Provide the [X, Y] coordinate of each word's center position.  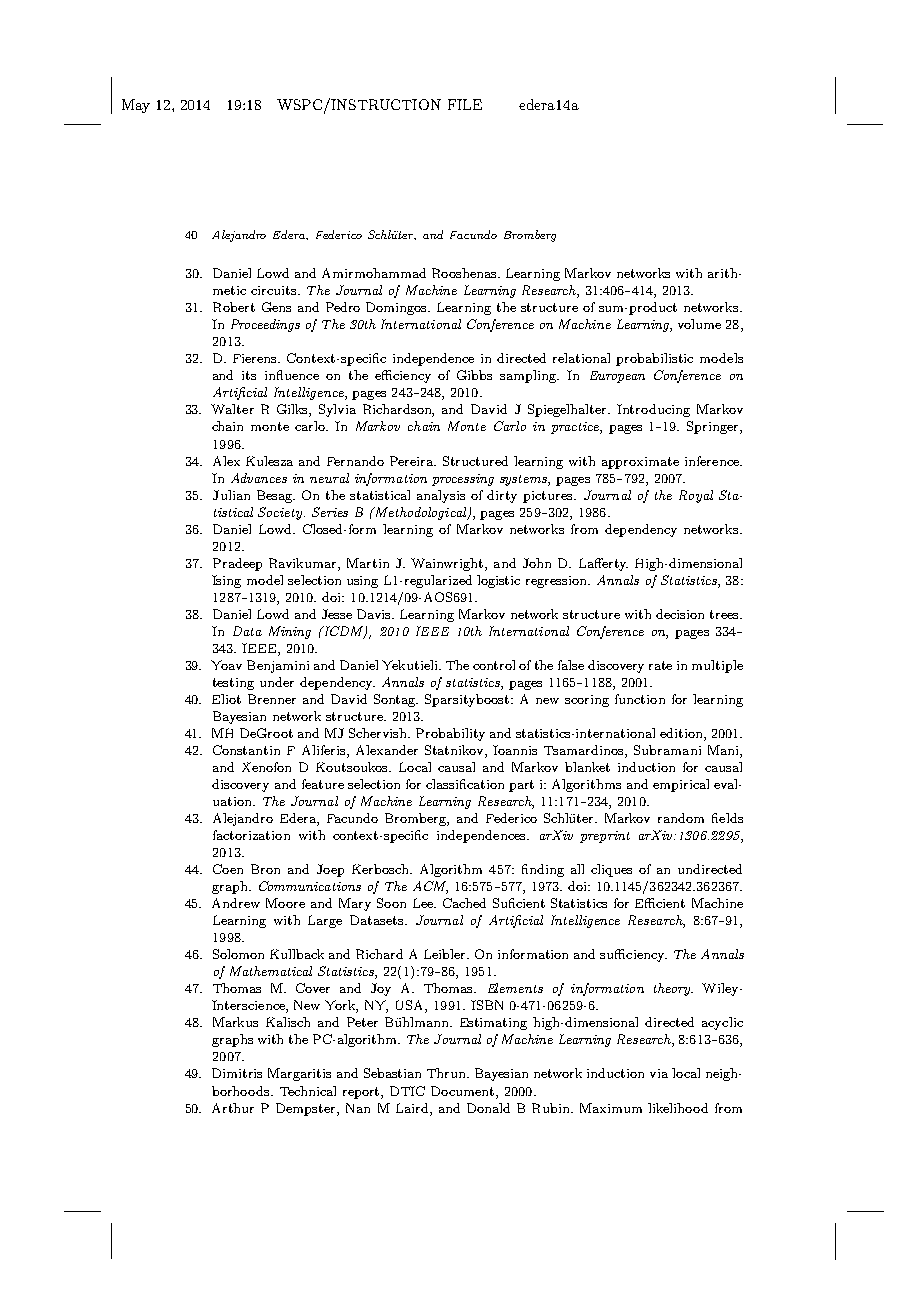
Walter [232, 409]
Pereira [413, 461]
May [136, 106]
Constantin [246, 750]
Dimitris [237, 1073]
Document [464, 1091]
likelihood [678, 1108]
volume [699, 324]
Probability [450, 734]
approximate [640, 463]
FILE [465, 104]
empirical [681, 785]
